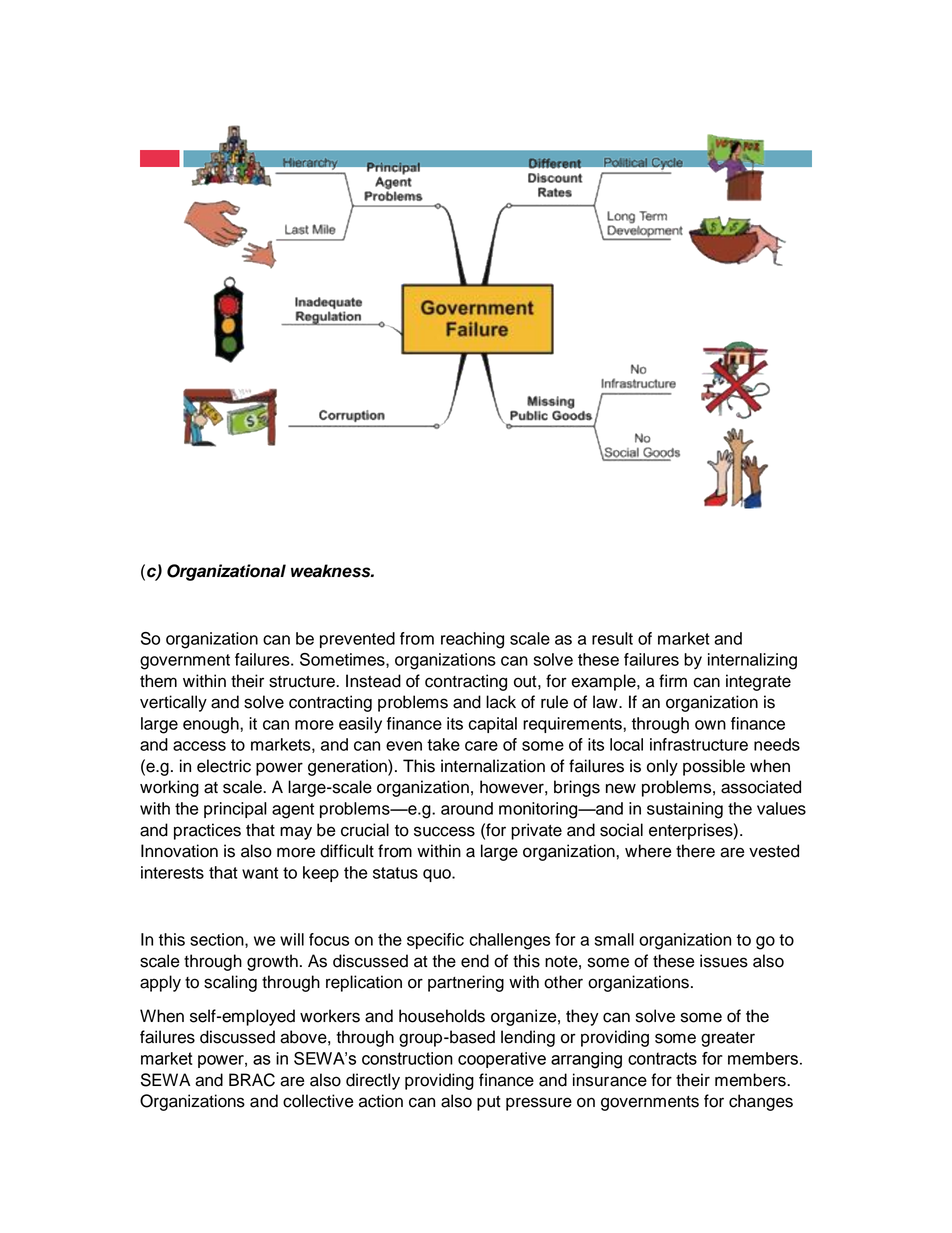  Describe the element at coordinates (158, 681) in the screenshot. I see `them` at that location.
